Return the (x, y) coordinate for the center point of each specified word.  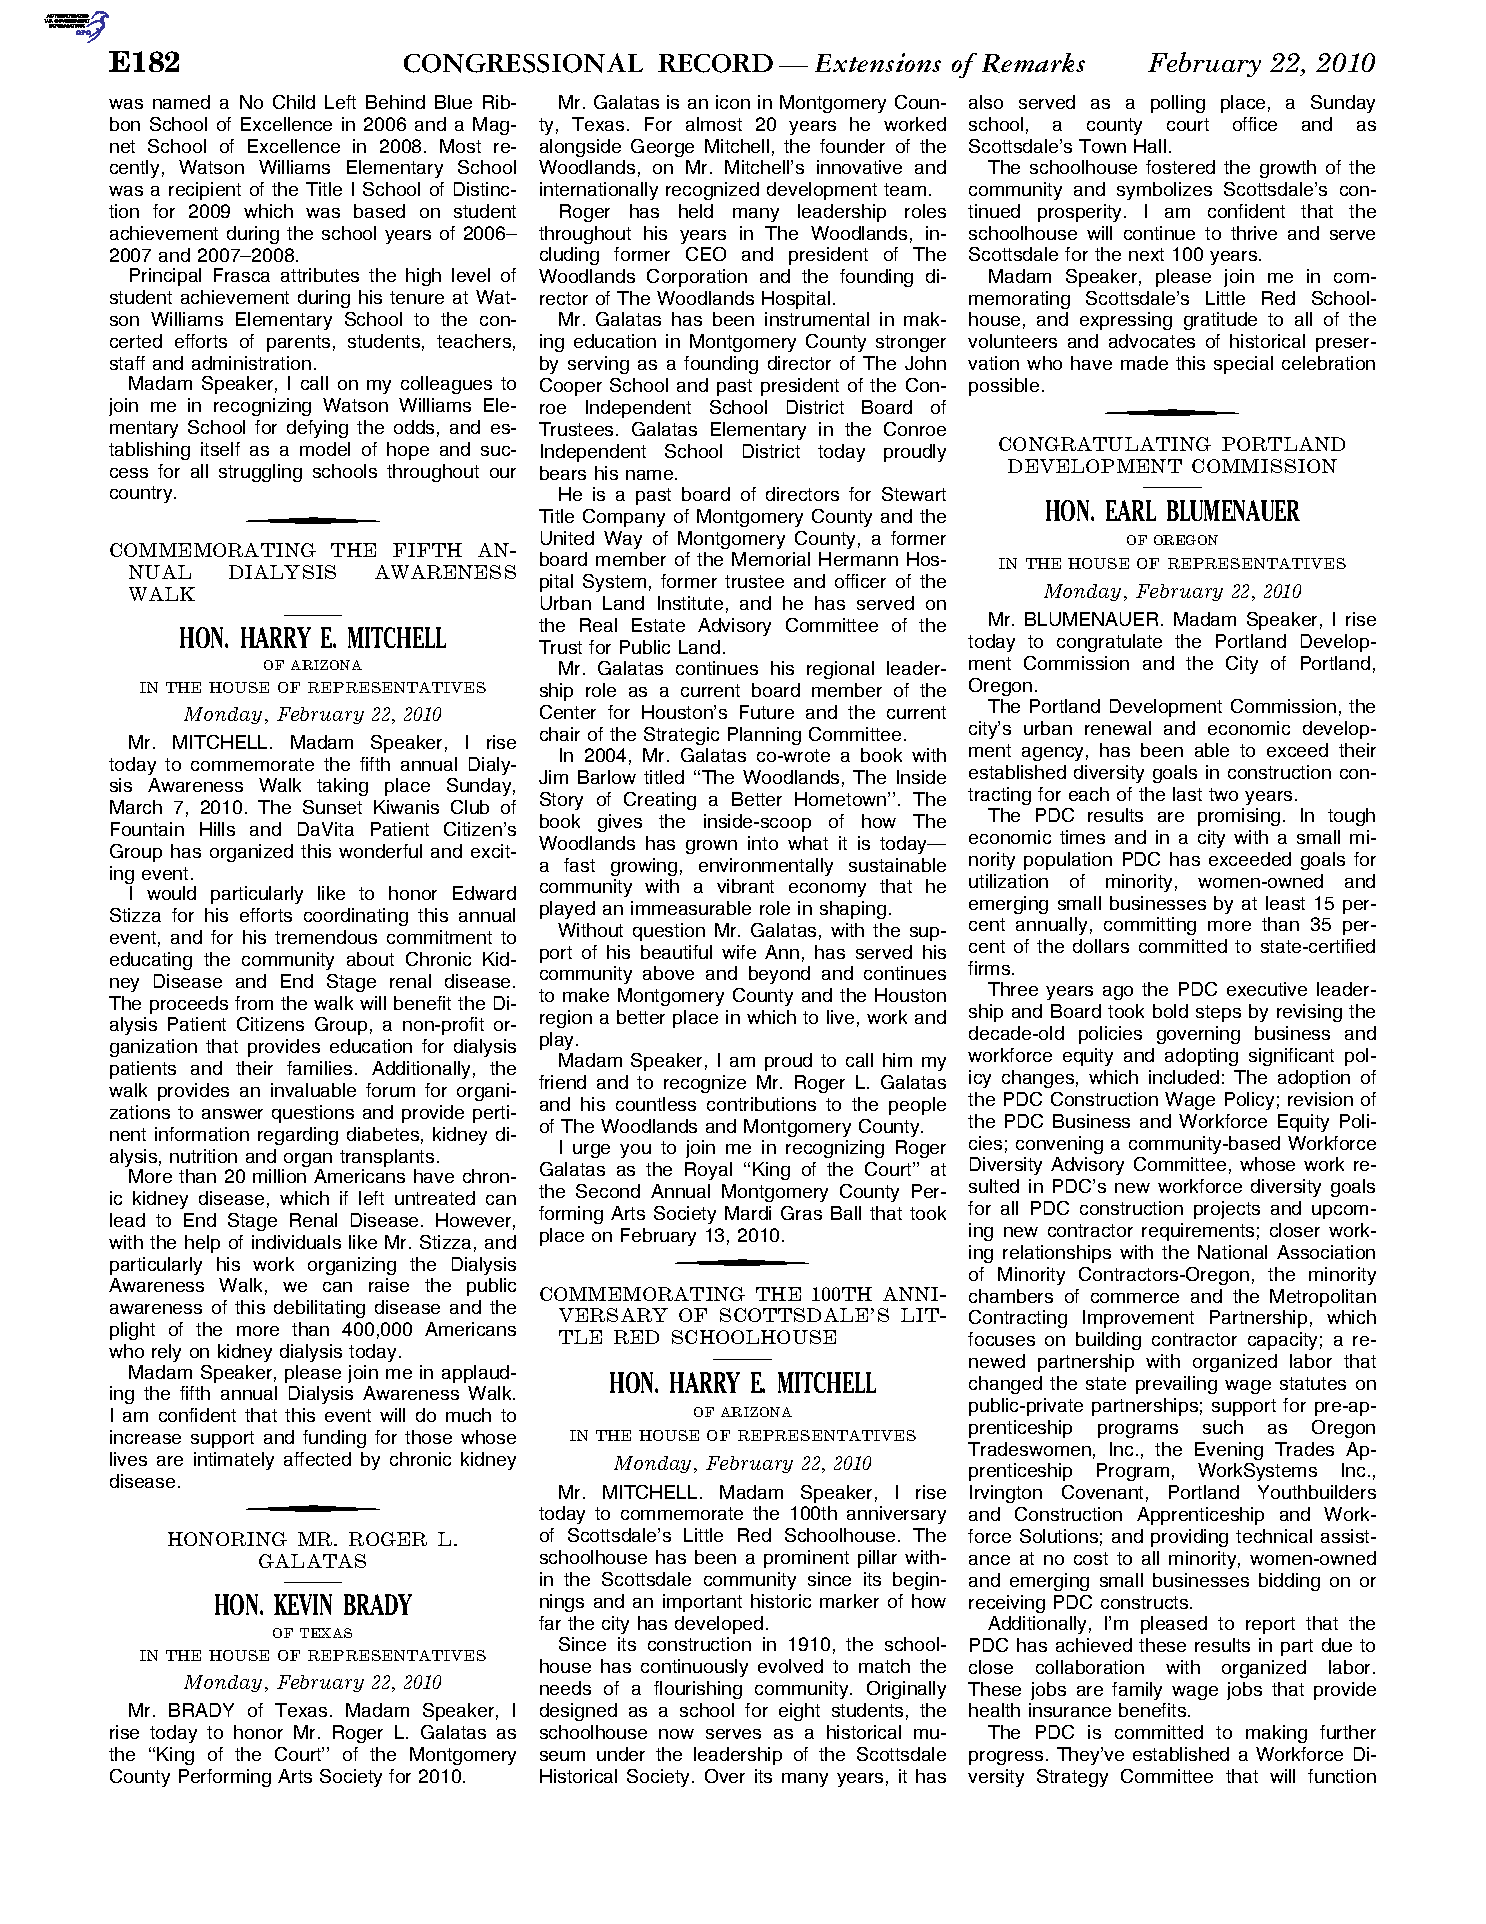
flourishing (698, 1690)
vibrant (745, 886)
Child (294, 102)
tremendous (326, 937)
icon (733, 102)
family (1137, 1691)
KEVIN (303, 1604)
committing (1150, 926)
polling (1178, 104)
